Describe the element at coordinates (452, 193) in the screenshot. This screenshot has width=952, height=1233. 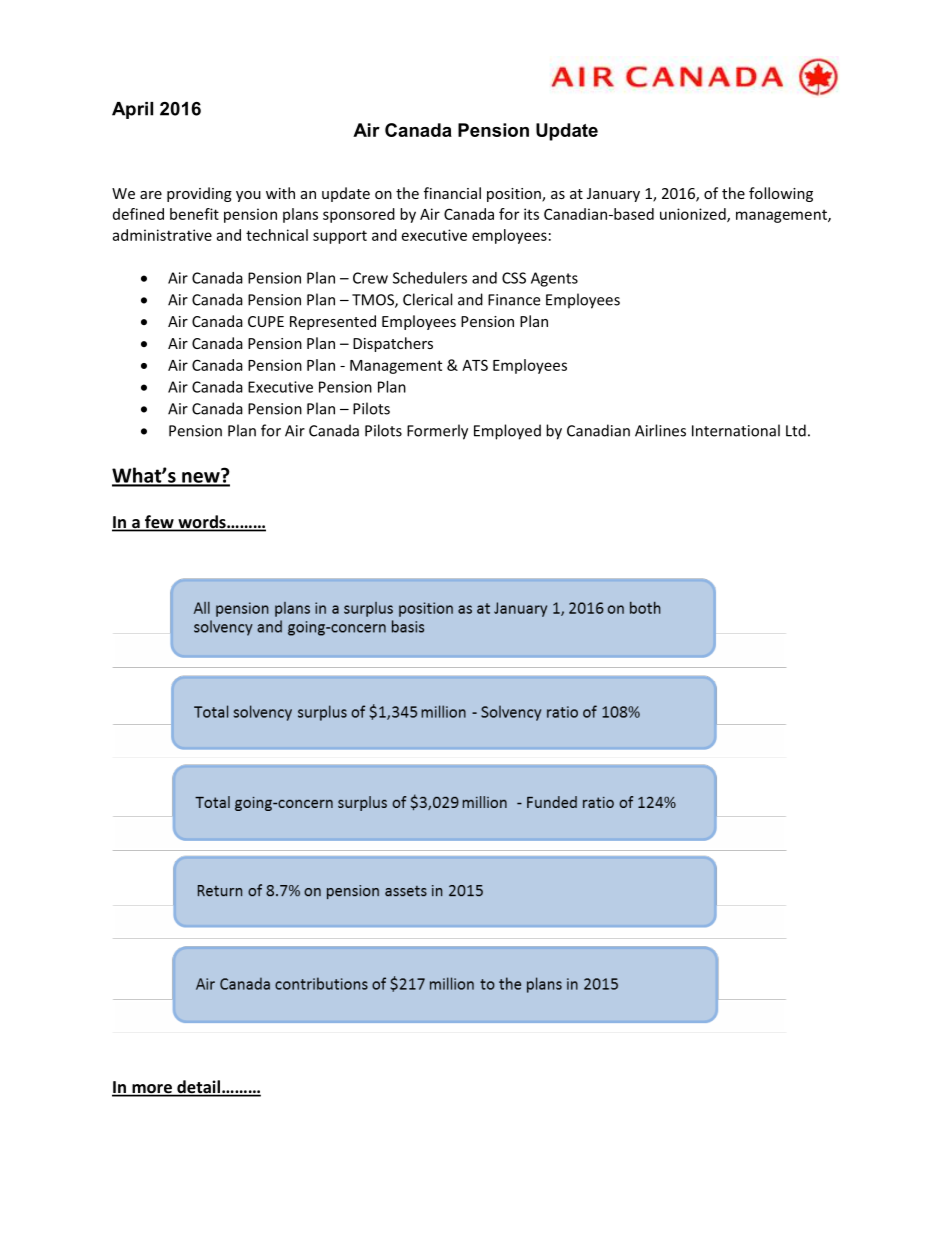
I see `financial` at that location.
